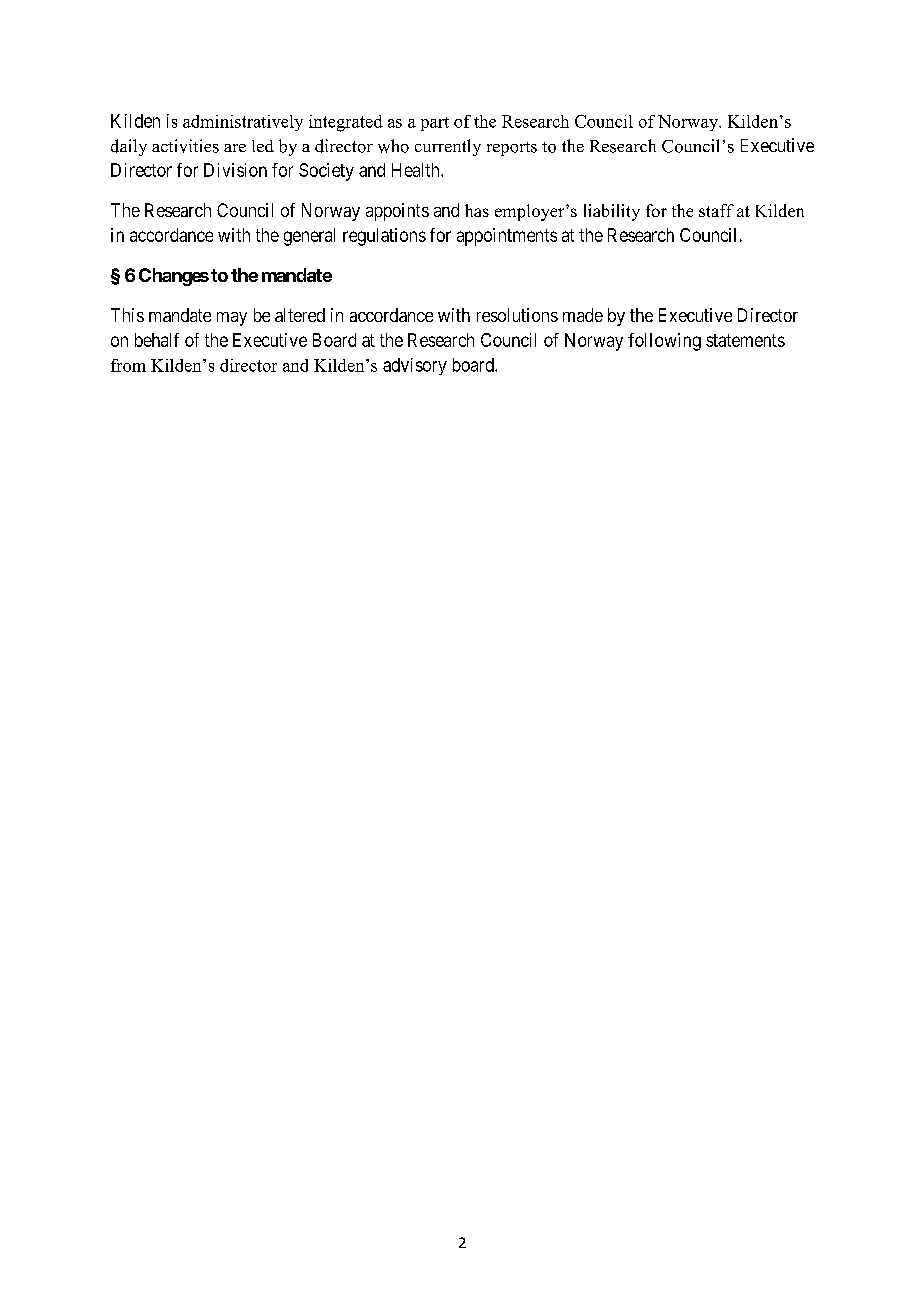 This image has width=924, height=1308. I want to click on made, so click(583, 315).
